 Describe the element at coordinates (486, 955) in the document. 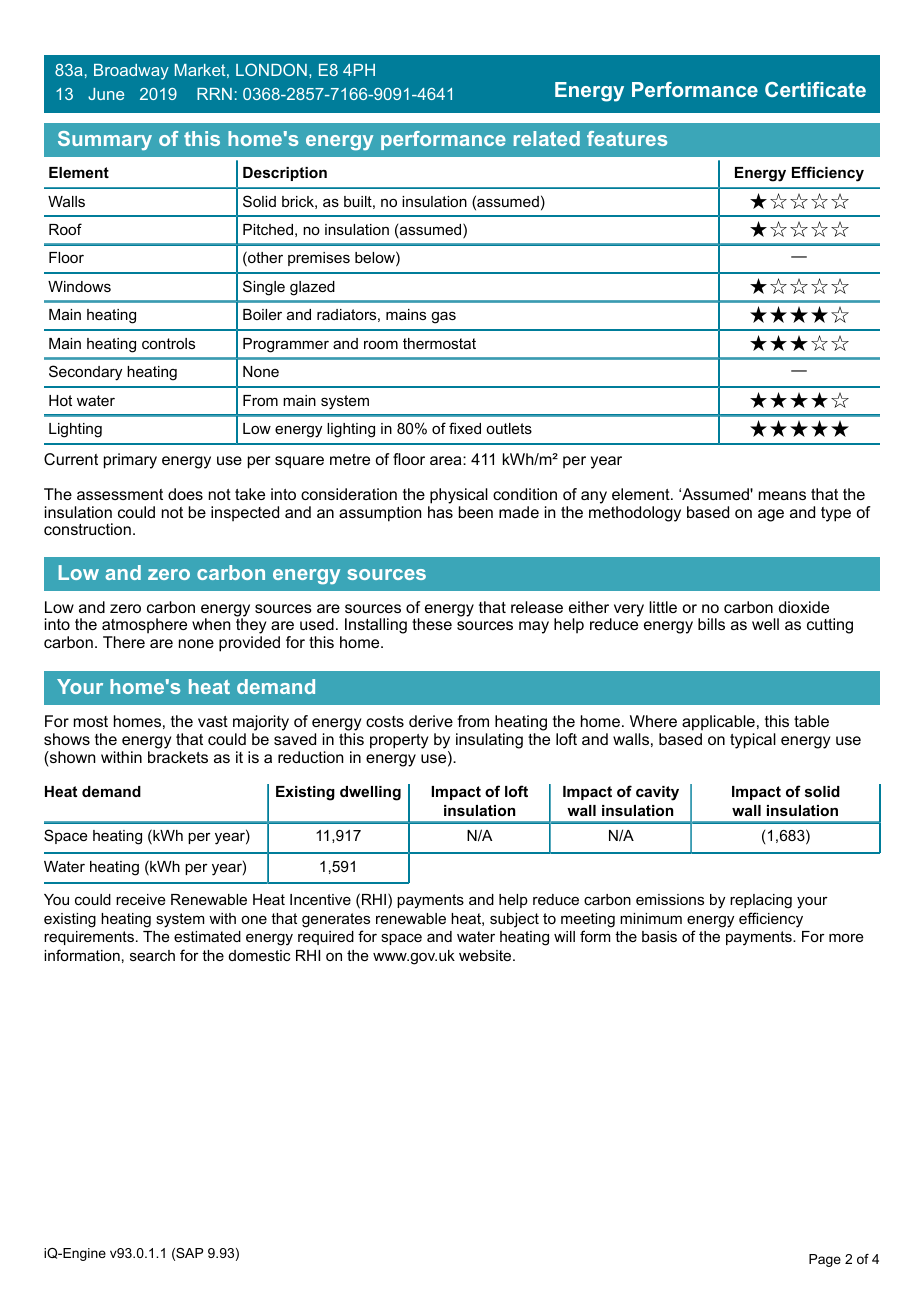

I see `website` at that location.
